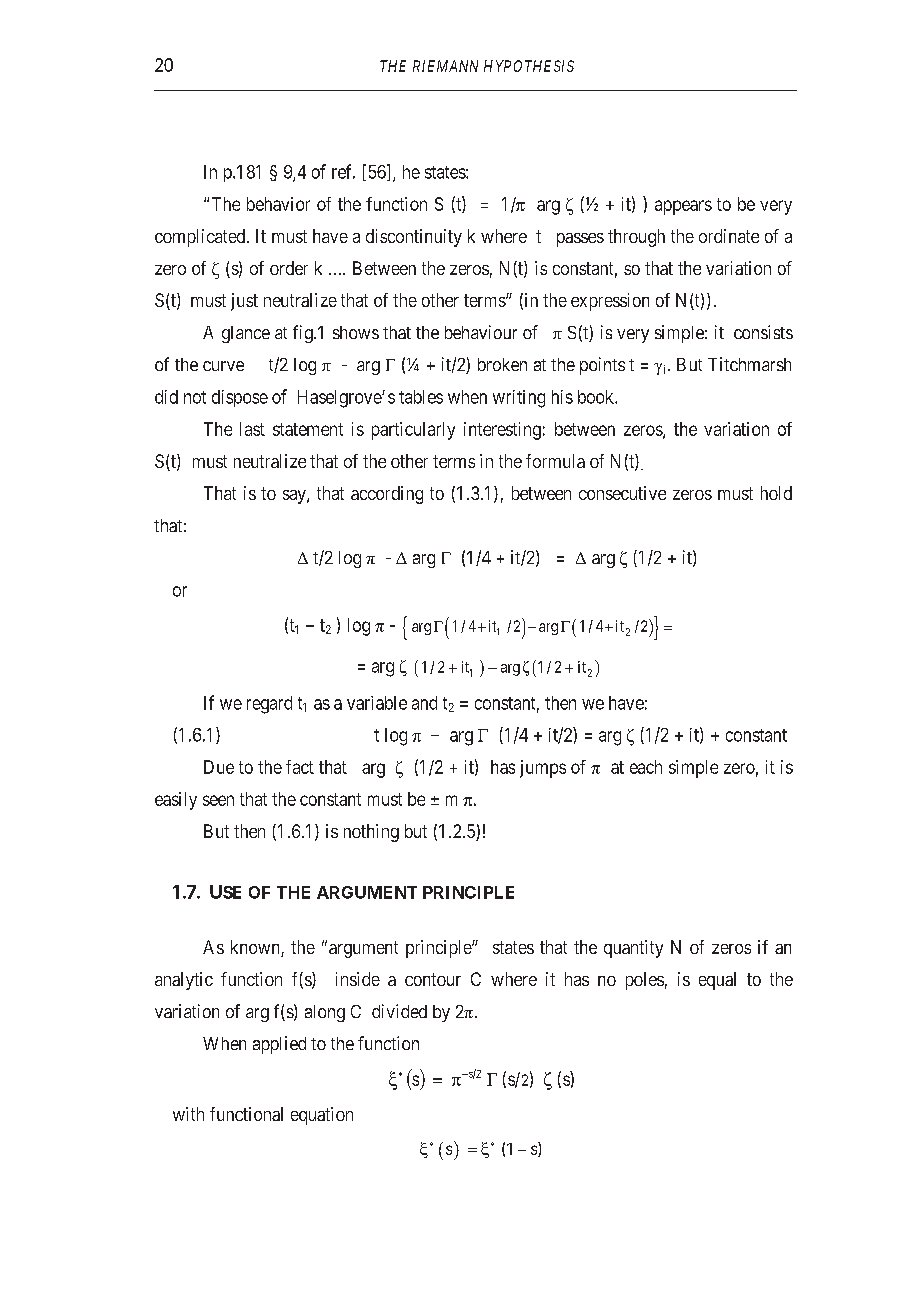 This image has height=1308, width=924. Describe the element at coordinates (278, 204) in the image. I see `behavior` at that location.
